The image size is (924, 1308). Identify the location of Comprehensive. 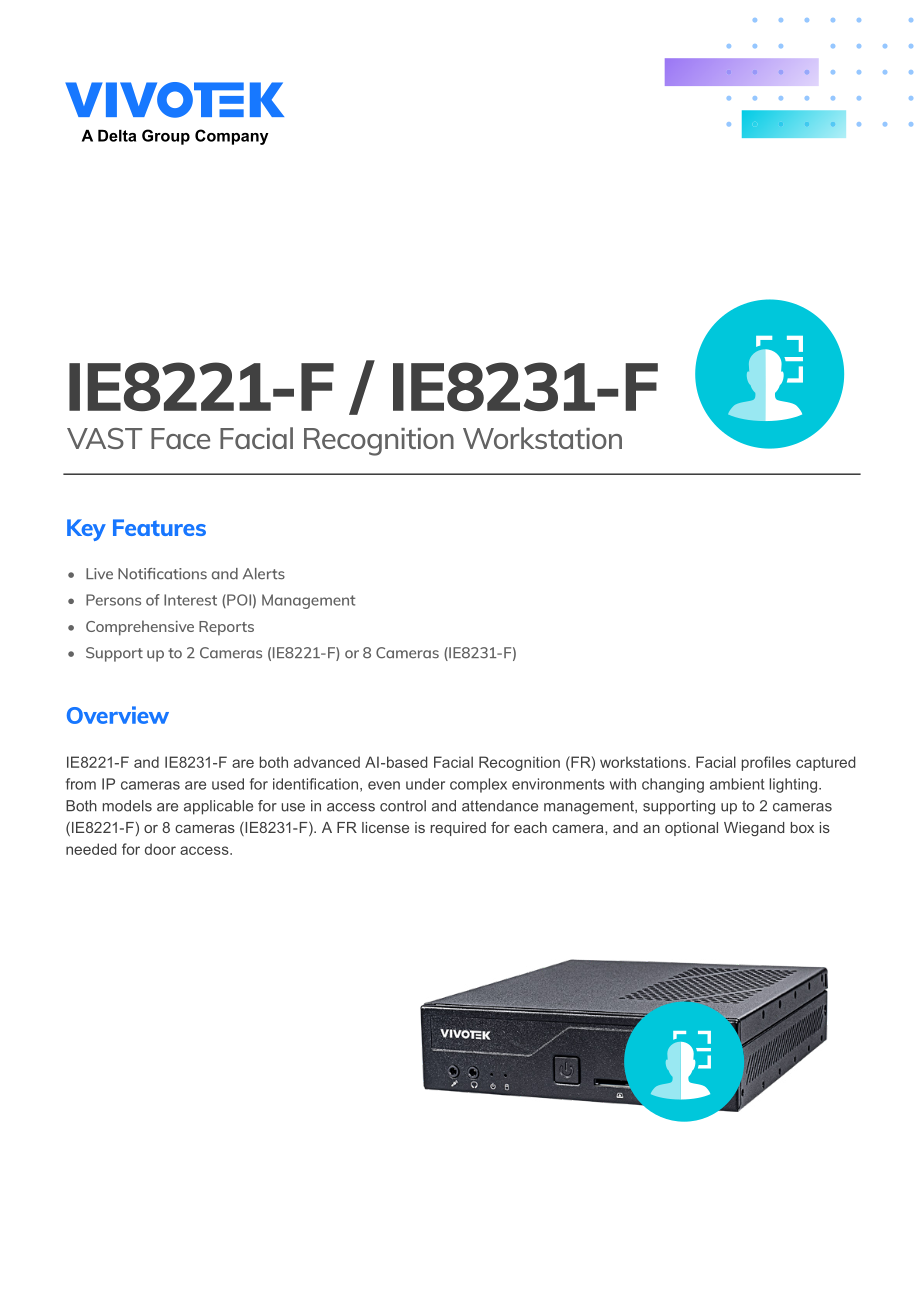
(140, 628).
